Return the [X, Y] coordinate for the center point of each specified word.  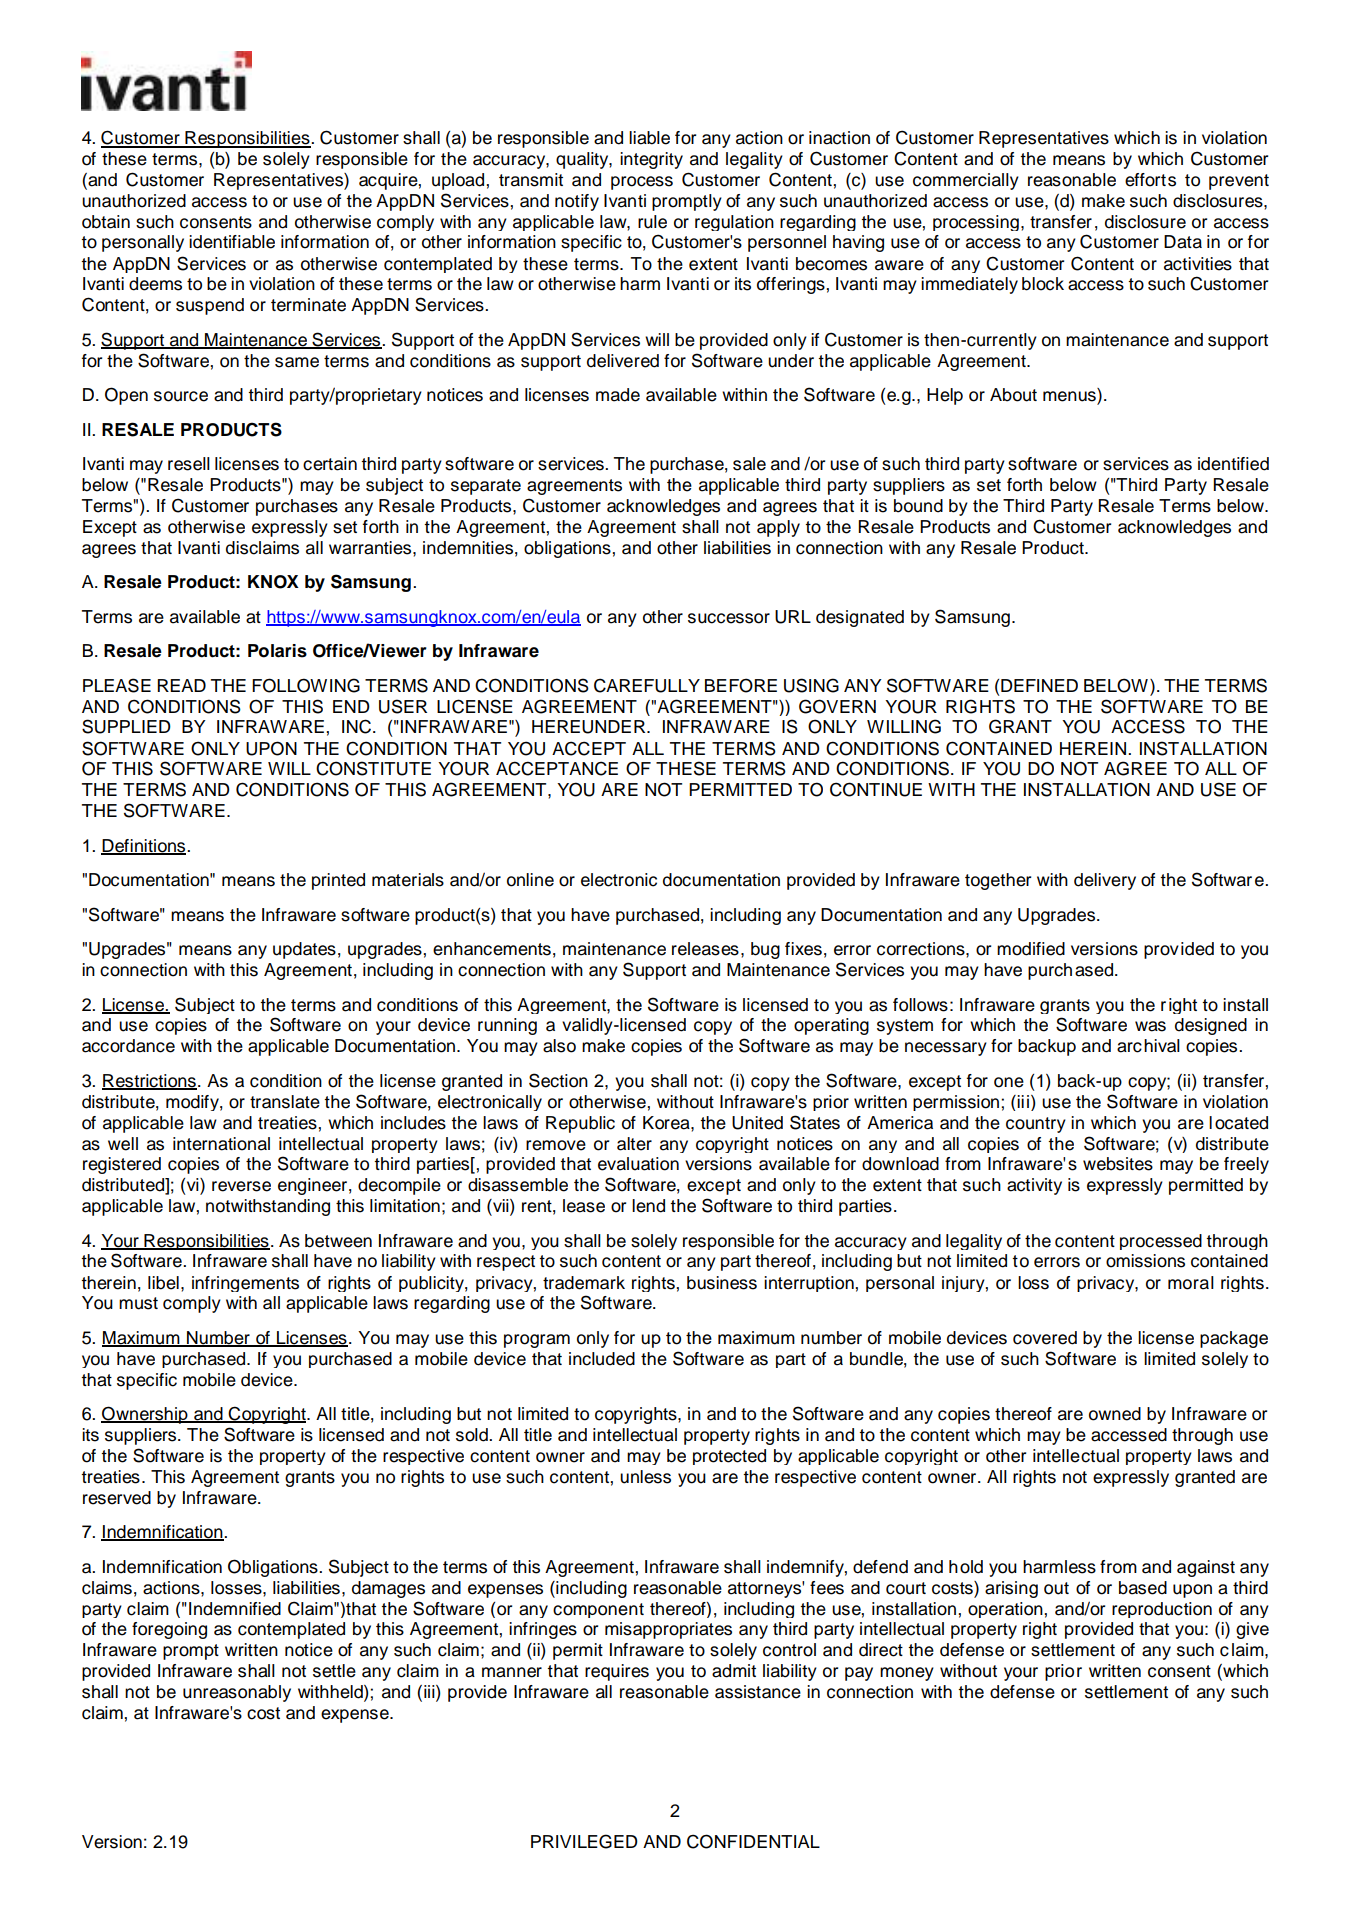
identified [1233, 464]
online [530, 880]
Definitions [144, 846]
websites [1118, 1164]
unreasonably [237, 1693]
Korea [667, 1123]
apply [778, 528]
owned [1115, 1414]
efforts [1150, 180]
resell [189, 464]
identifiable [232, 242]
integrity [651, 160]
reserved [117, 1498]
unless [645, 1477]
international [221, 1144]
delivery [1105, 881]
